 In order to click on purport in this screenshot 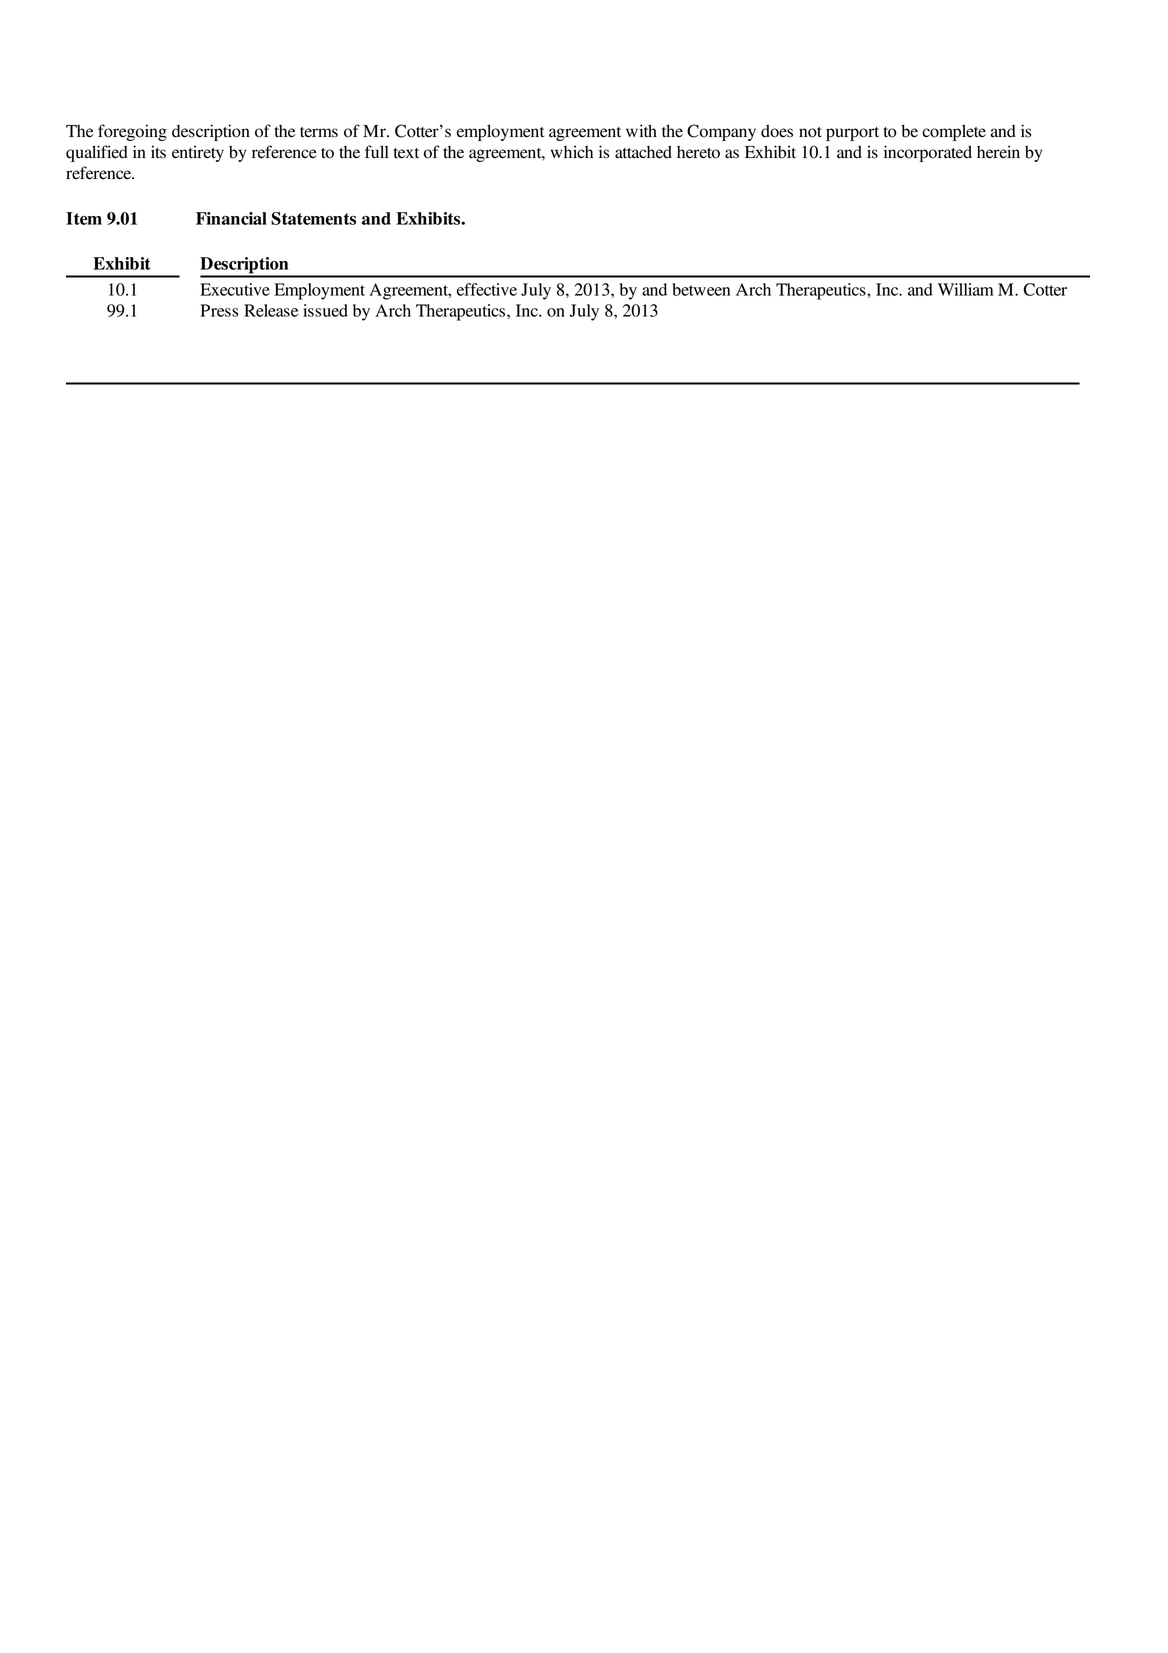, I will do `click(852, 134)`.
